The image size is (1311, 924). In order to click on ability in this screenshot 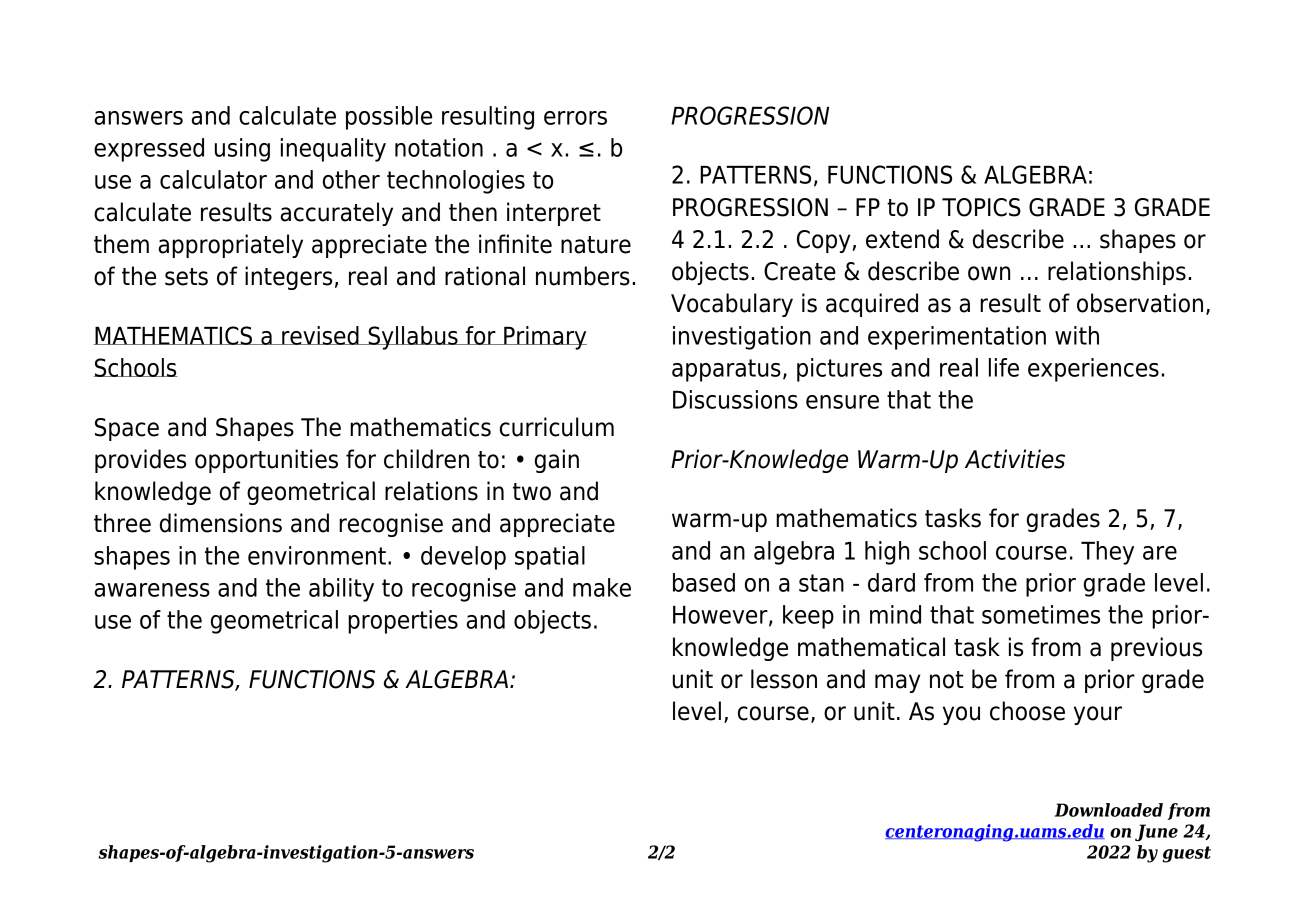, I will do `click(341, 590)`.
